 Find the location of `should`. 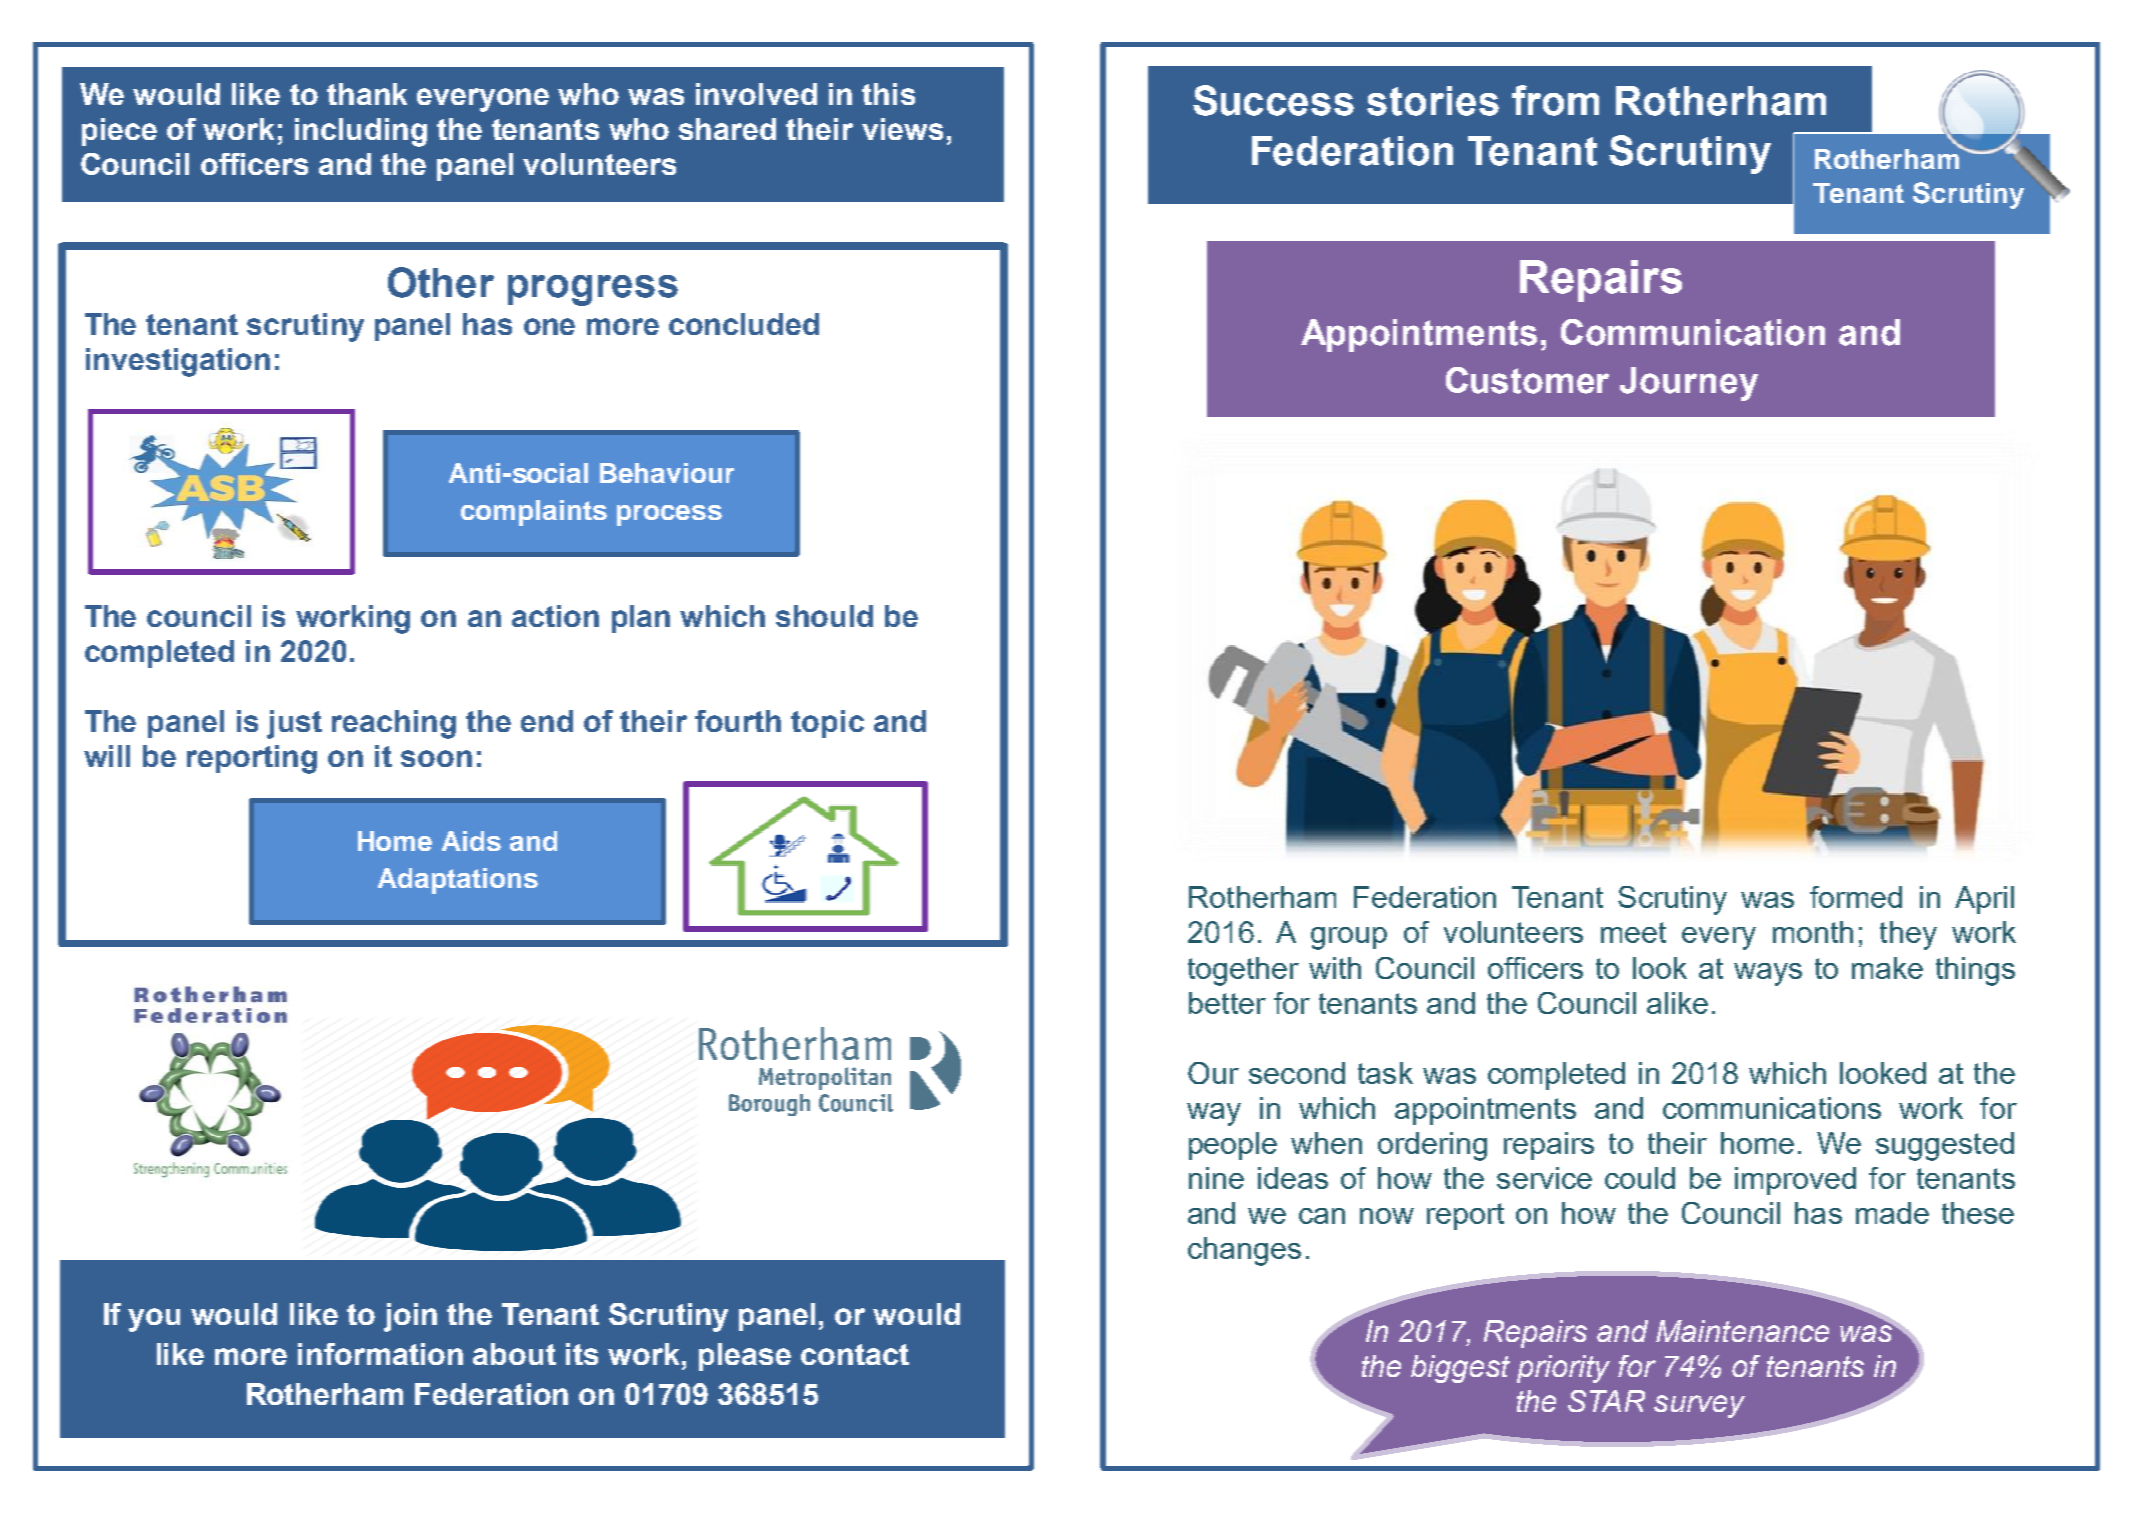

should is located at coordinates (824, 616).
